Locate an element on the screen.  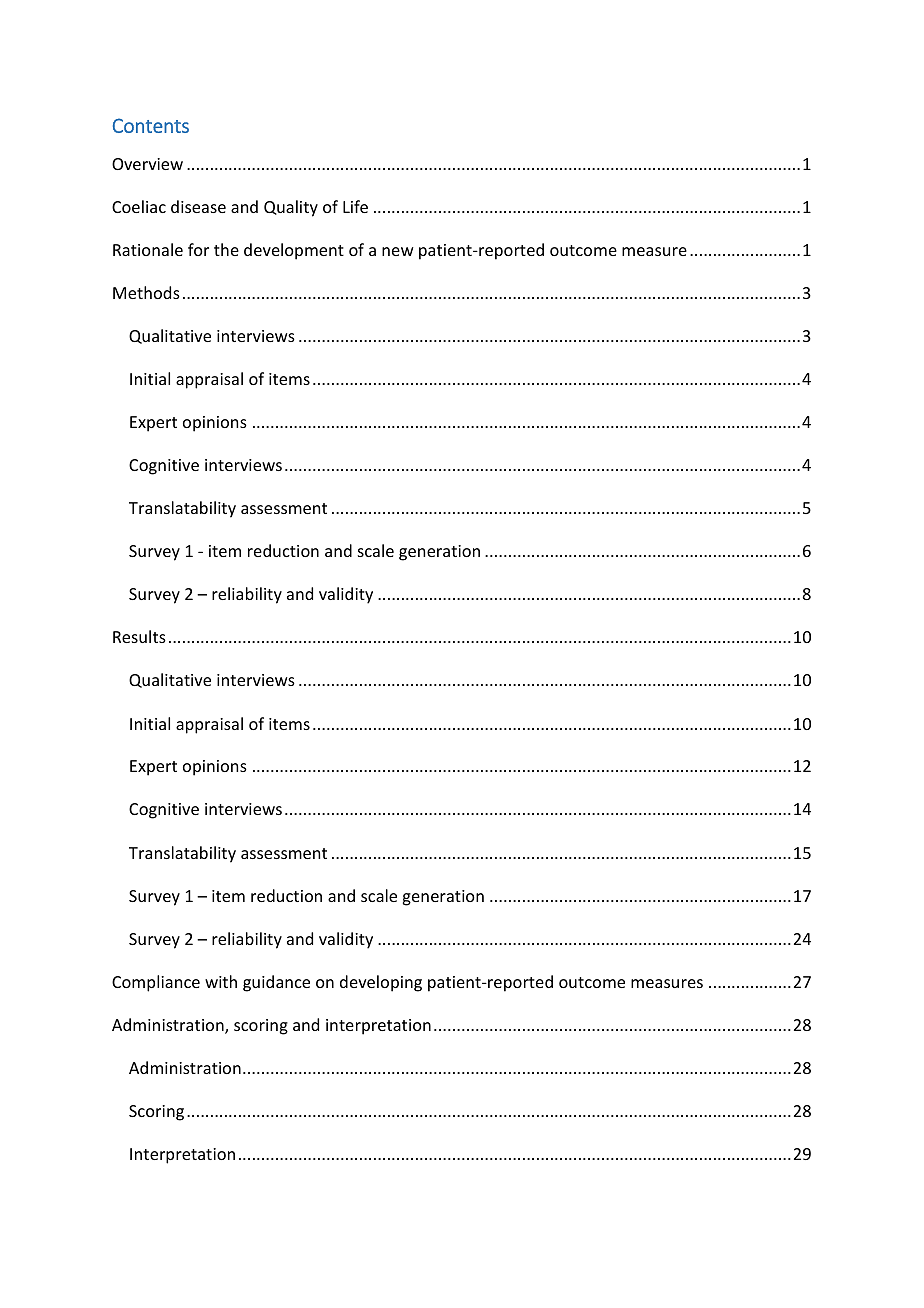
development is located at coordinates (294, 251).
